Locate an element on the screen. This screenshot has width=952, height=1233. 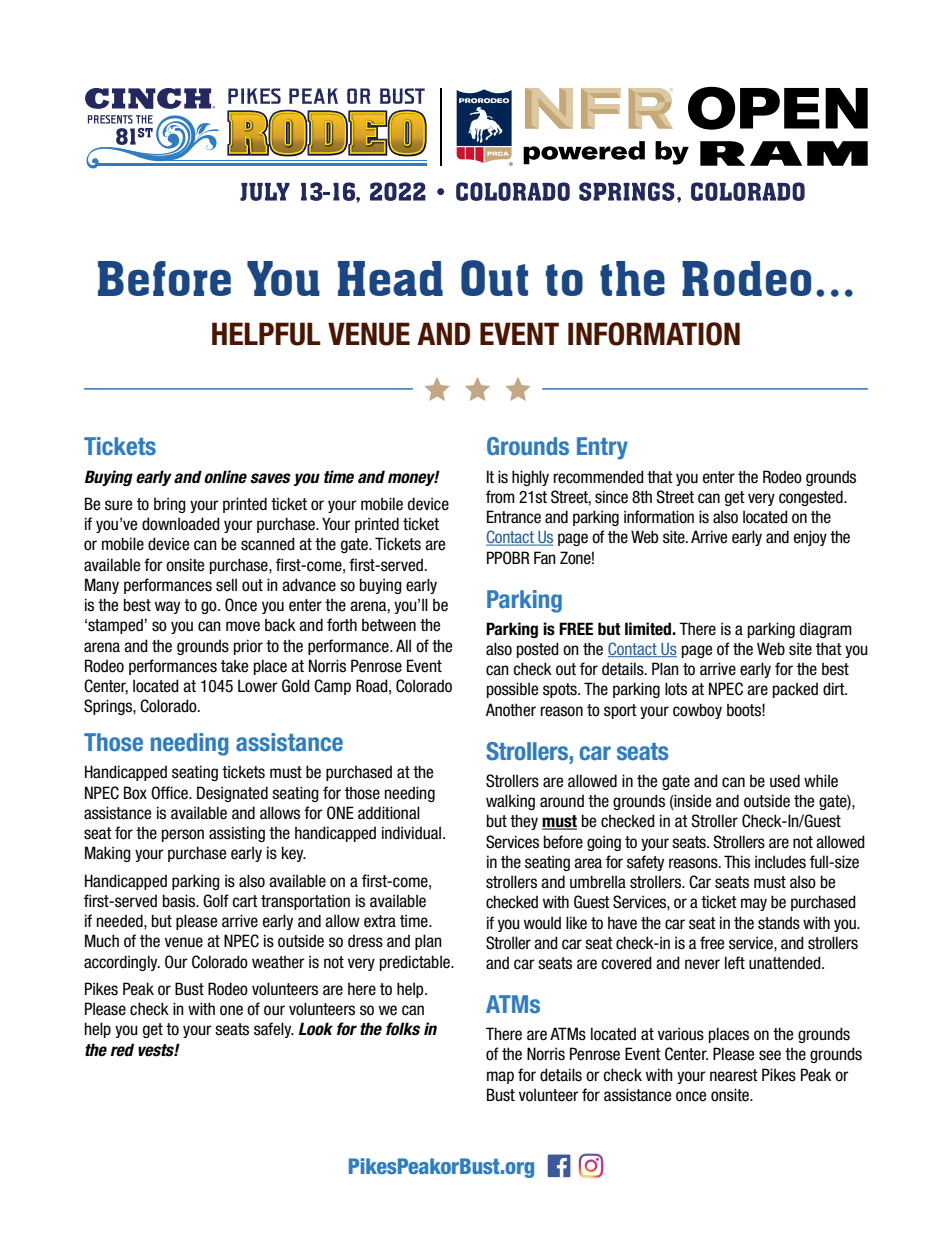
map is located at coordinates (500, 1077).
